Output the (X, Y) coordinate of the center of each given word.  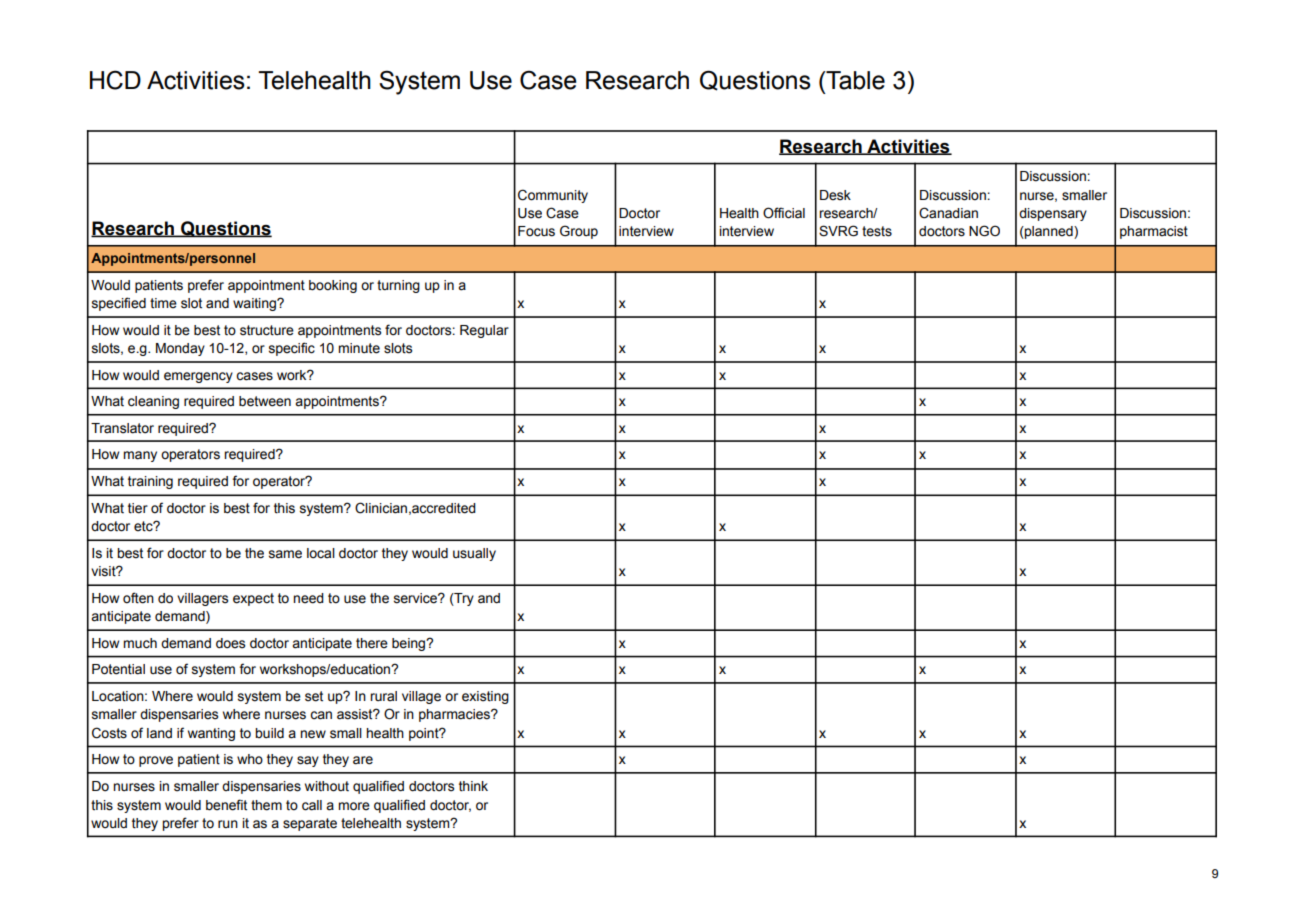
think (473, 786)
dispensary (1053, 214)
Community (553, 196)
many (140, 456)
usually (474, 554)
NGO (984, 231)
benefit (226, 805)
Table (854, 80)
